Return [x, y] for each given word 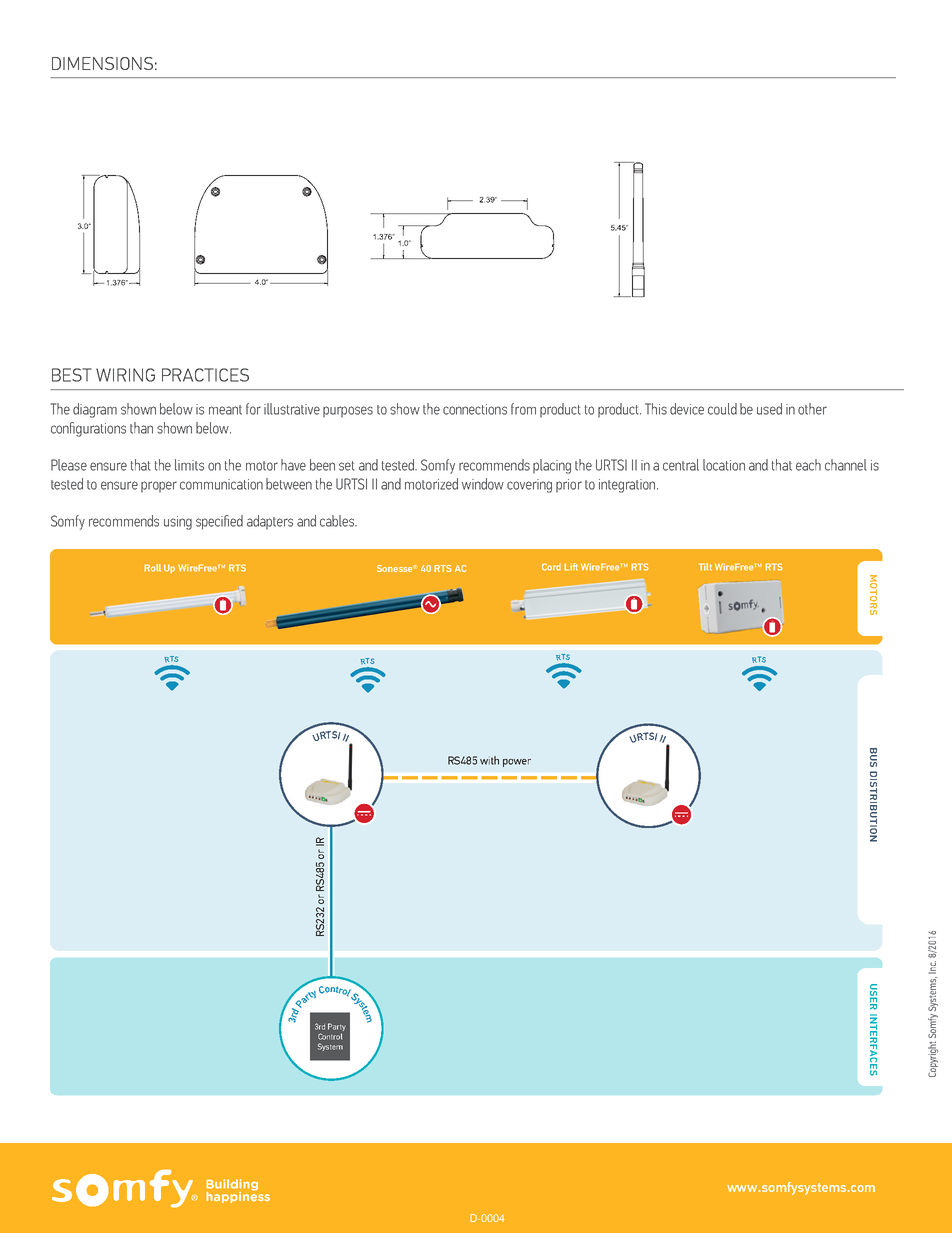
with [489, 760]
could [722, 409]
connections [475, 409]
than [141, 428]
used [769, 409]
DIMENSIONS [102, 63]
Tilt [705, 567]
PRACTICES [205, 375]
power [517, 763]
